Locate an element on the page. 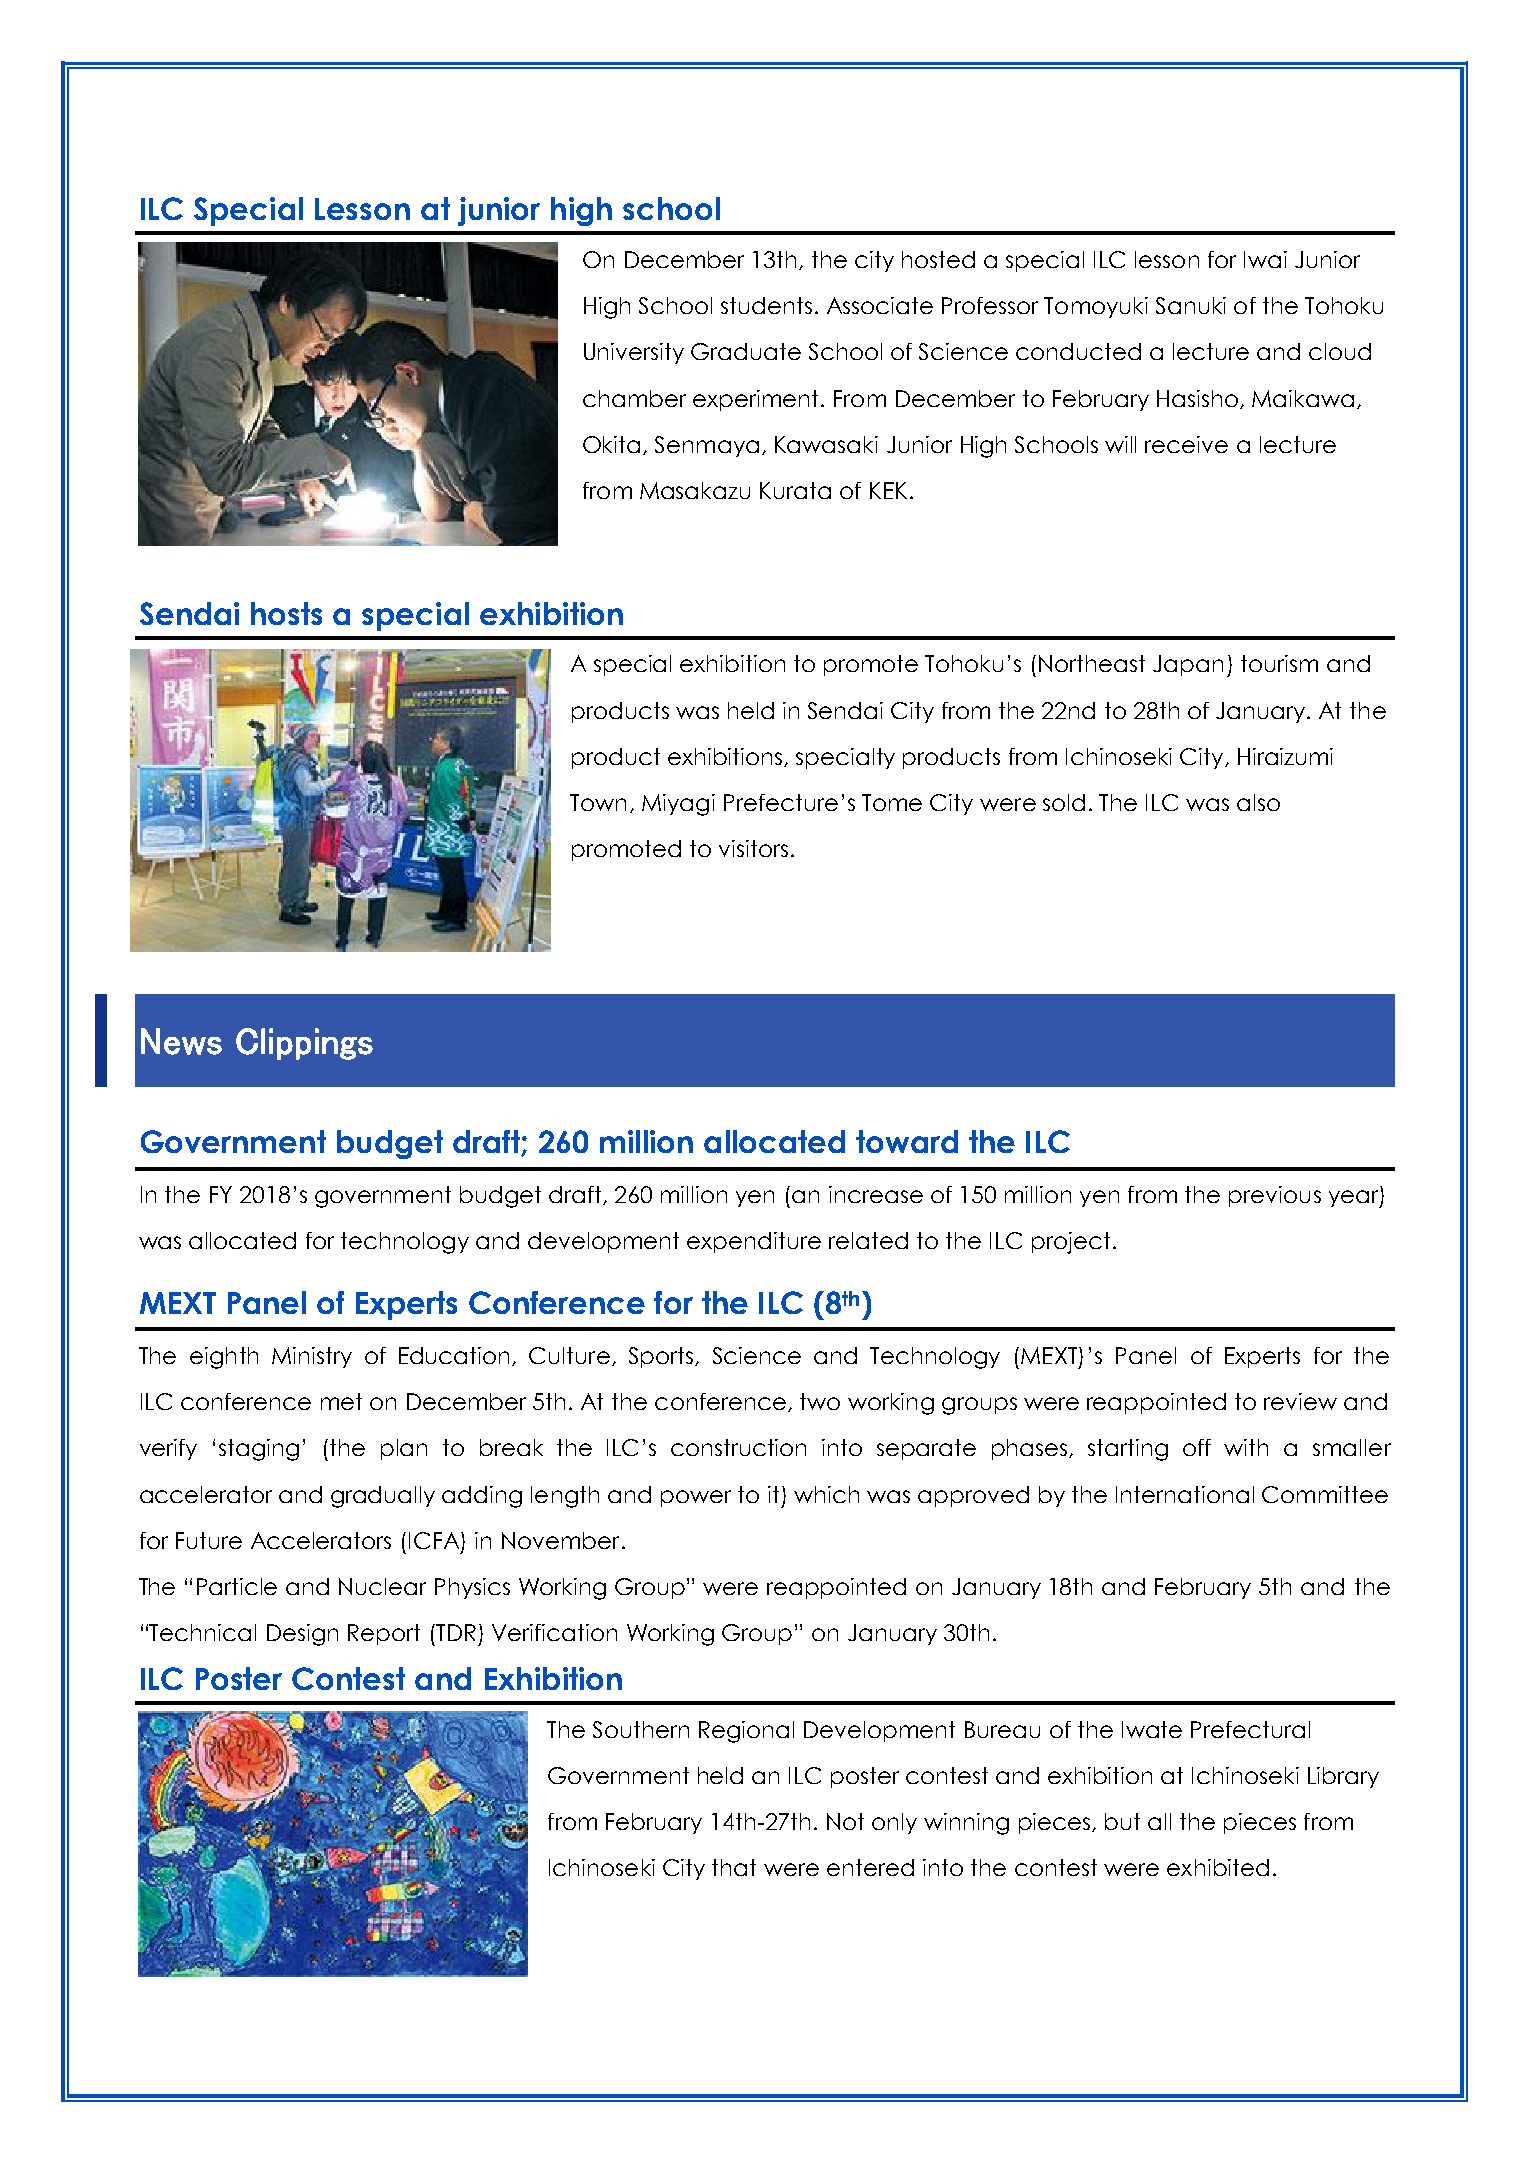 The width and height of the image is (1529, 2163). also is located at coordinates (1258, 802).
